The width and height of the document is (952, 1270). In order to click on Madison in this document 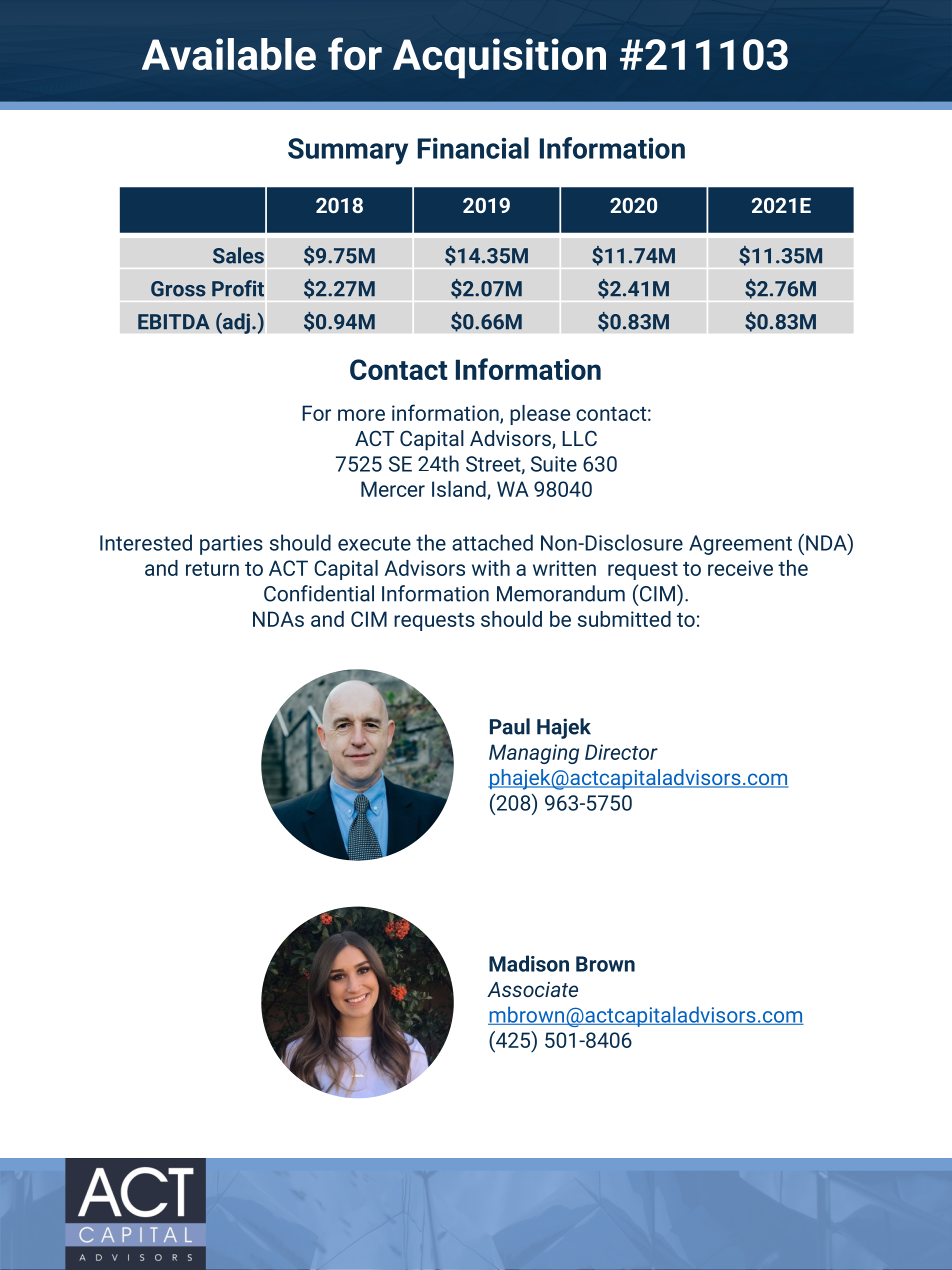, I will do `click(529, 963)`.
